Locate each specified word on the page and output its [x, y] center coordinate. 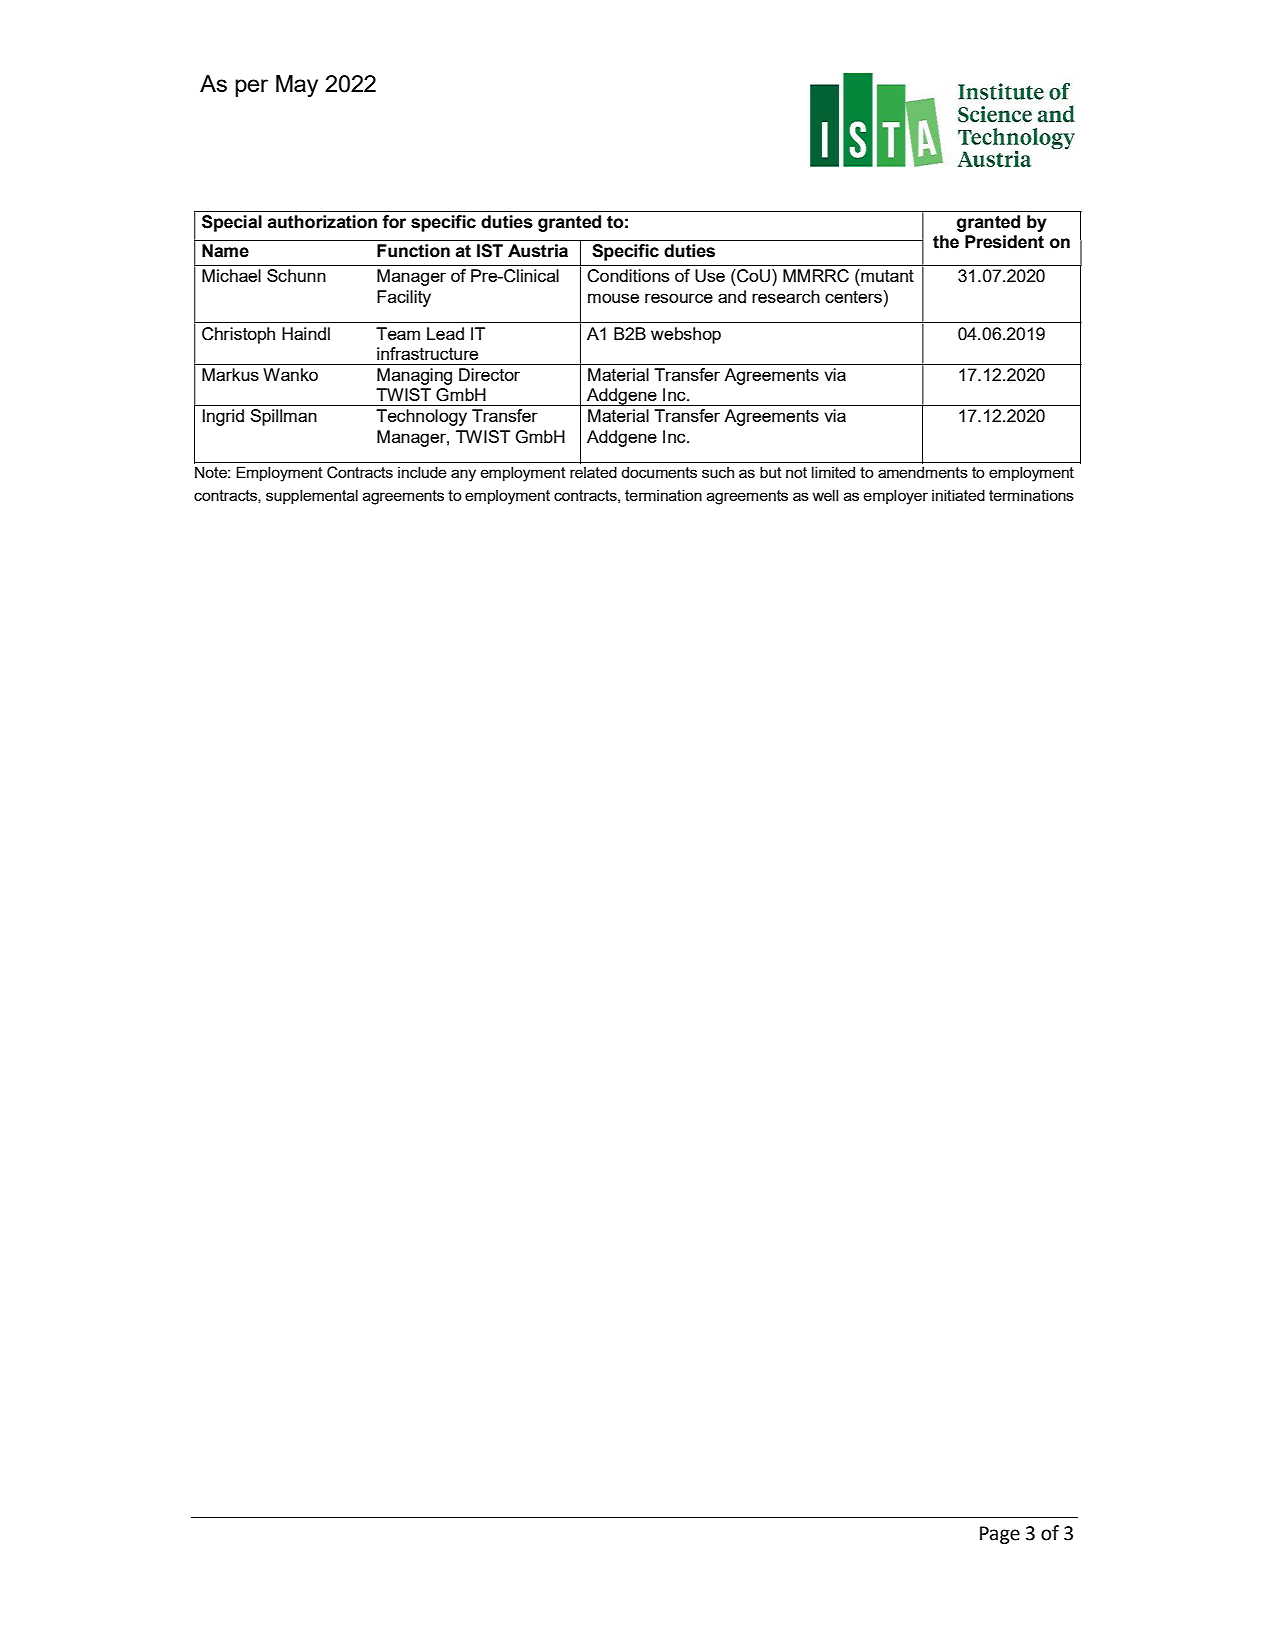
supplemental [312, 496]
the [946, 242]
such [718, 472]
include [422, 472]
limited [833, 472]
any [463, 475]
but [771, 472]
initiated [958, 495]
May [297, 86]
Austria [538, 251]
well [825, 495]
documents [659, 472]
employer [896, 497]
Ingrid [223, 417]
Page [1000, 1535]
